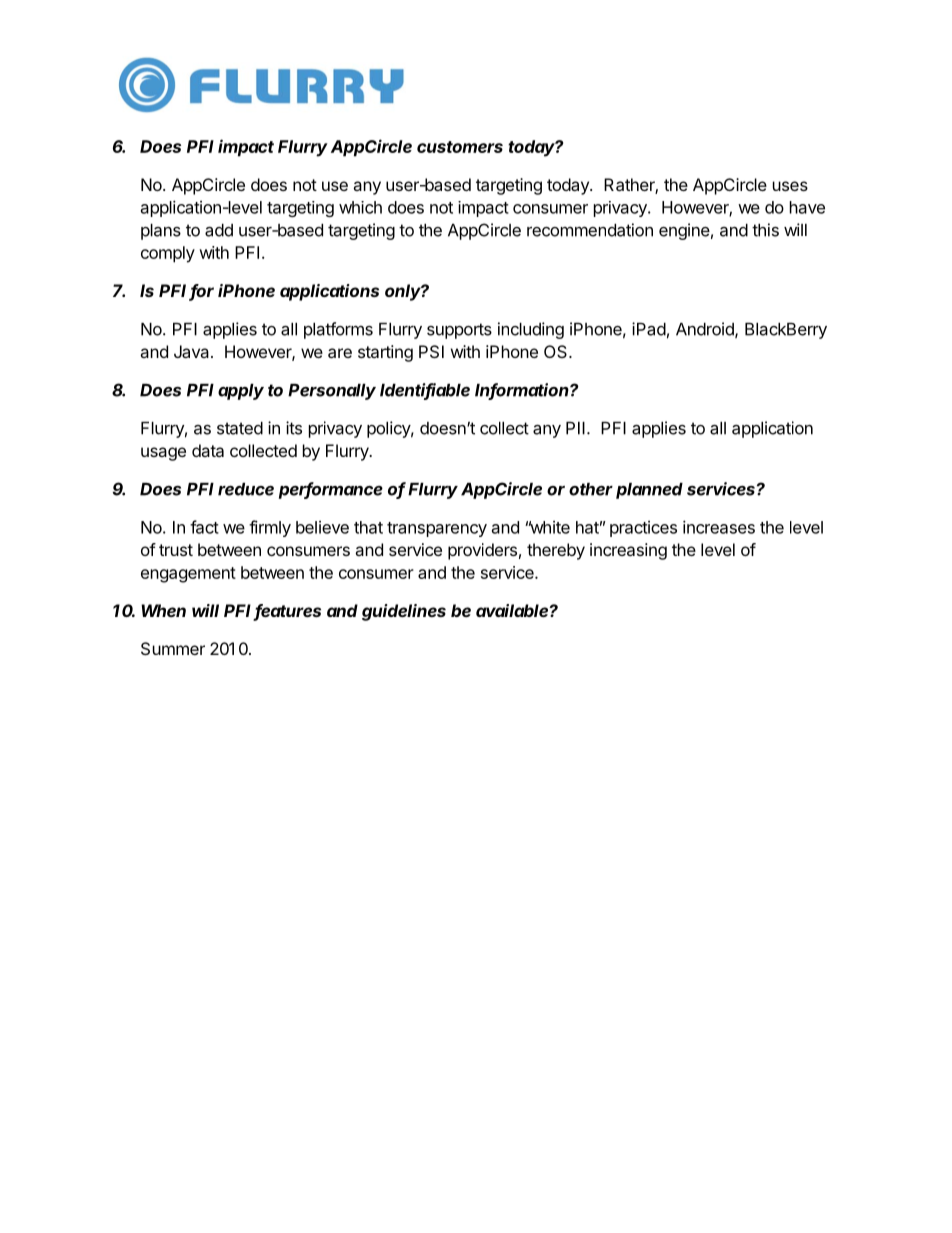  I want to click on Identifiable, so click(425, 391).
